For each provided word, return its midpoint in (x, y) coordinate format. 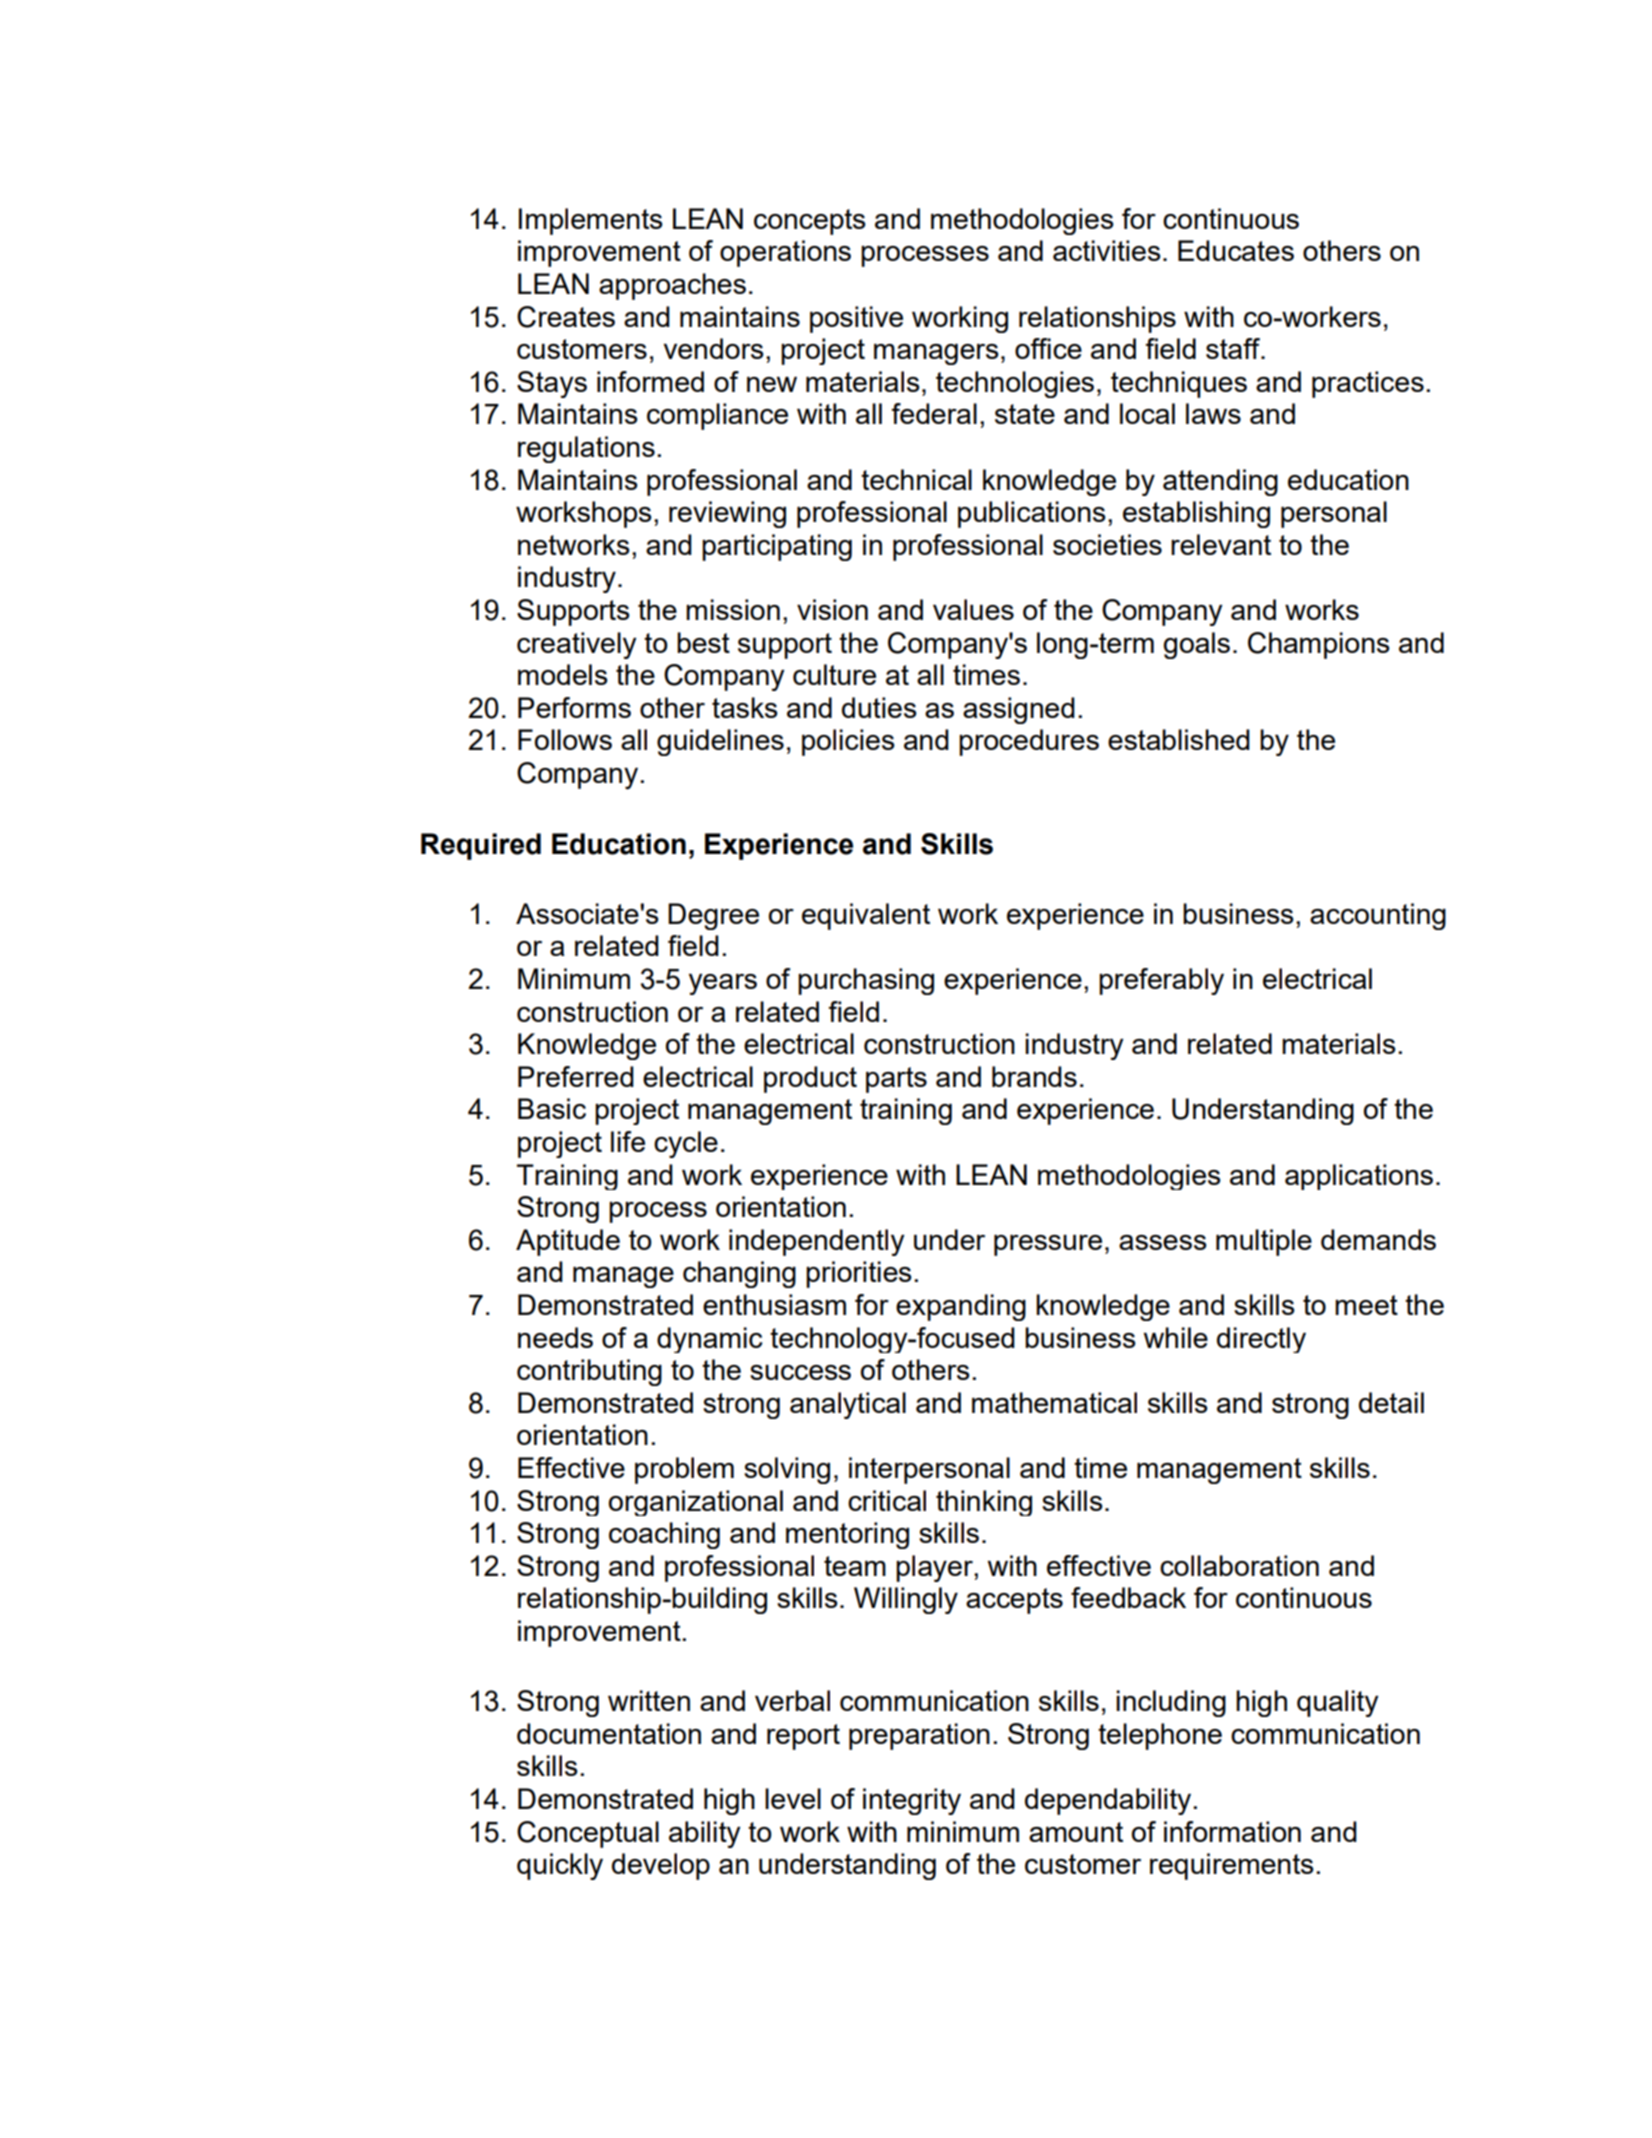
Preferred (576, 1076)
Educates (1236, 250)
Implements (591, 221)
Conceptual (588, 1834)
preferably (1161, 981)
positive (856, 319)
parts (896, 1080)
